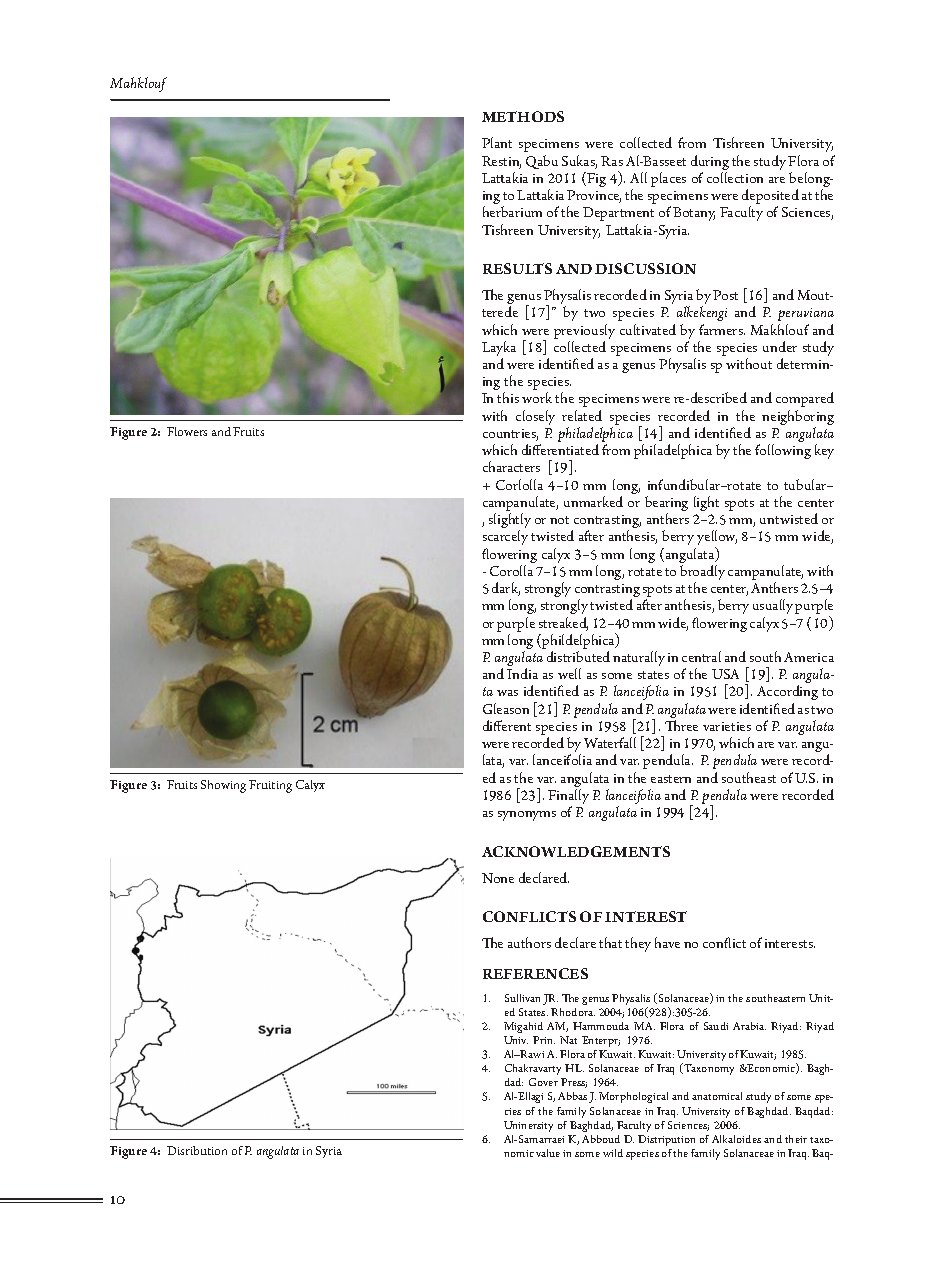 This image has height=1288, width=932. Describe the element at coordinates (572, 1096) in the image. I see `Abbas` at that location.
